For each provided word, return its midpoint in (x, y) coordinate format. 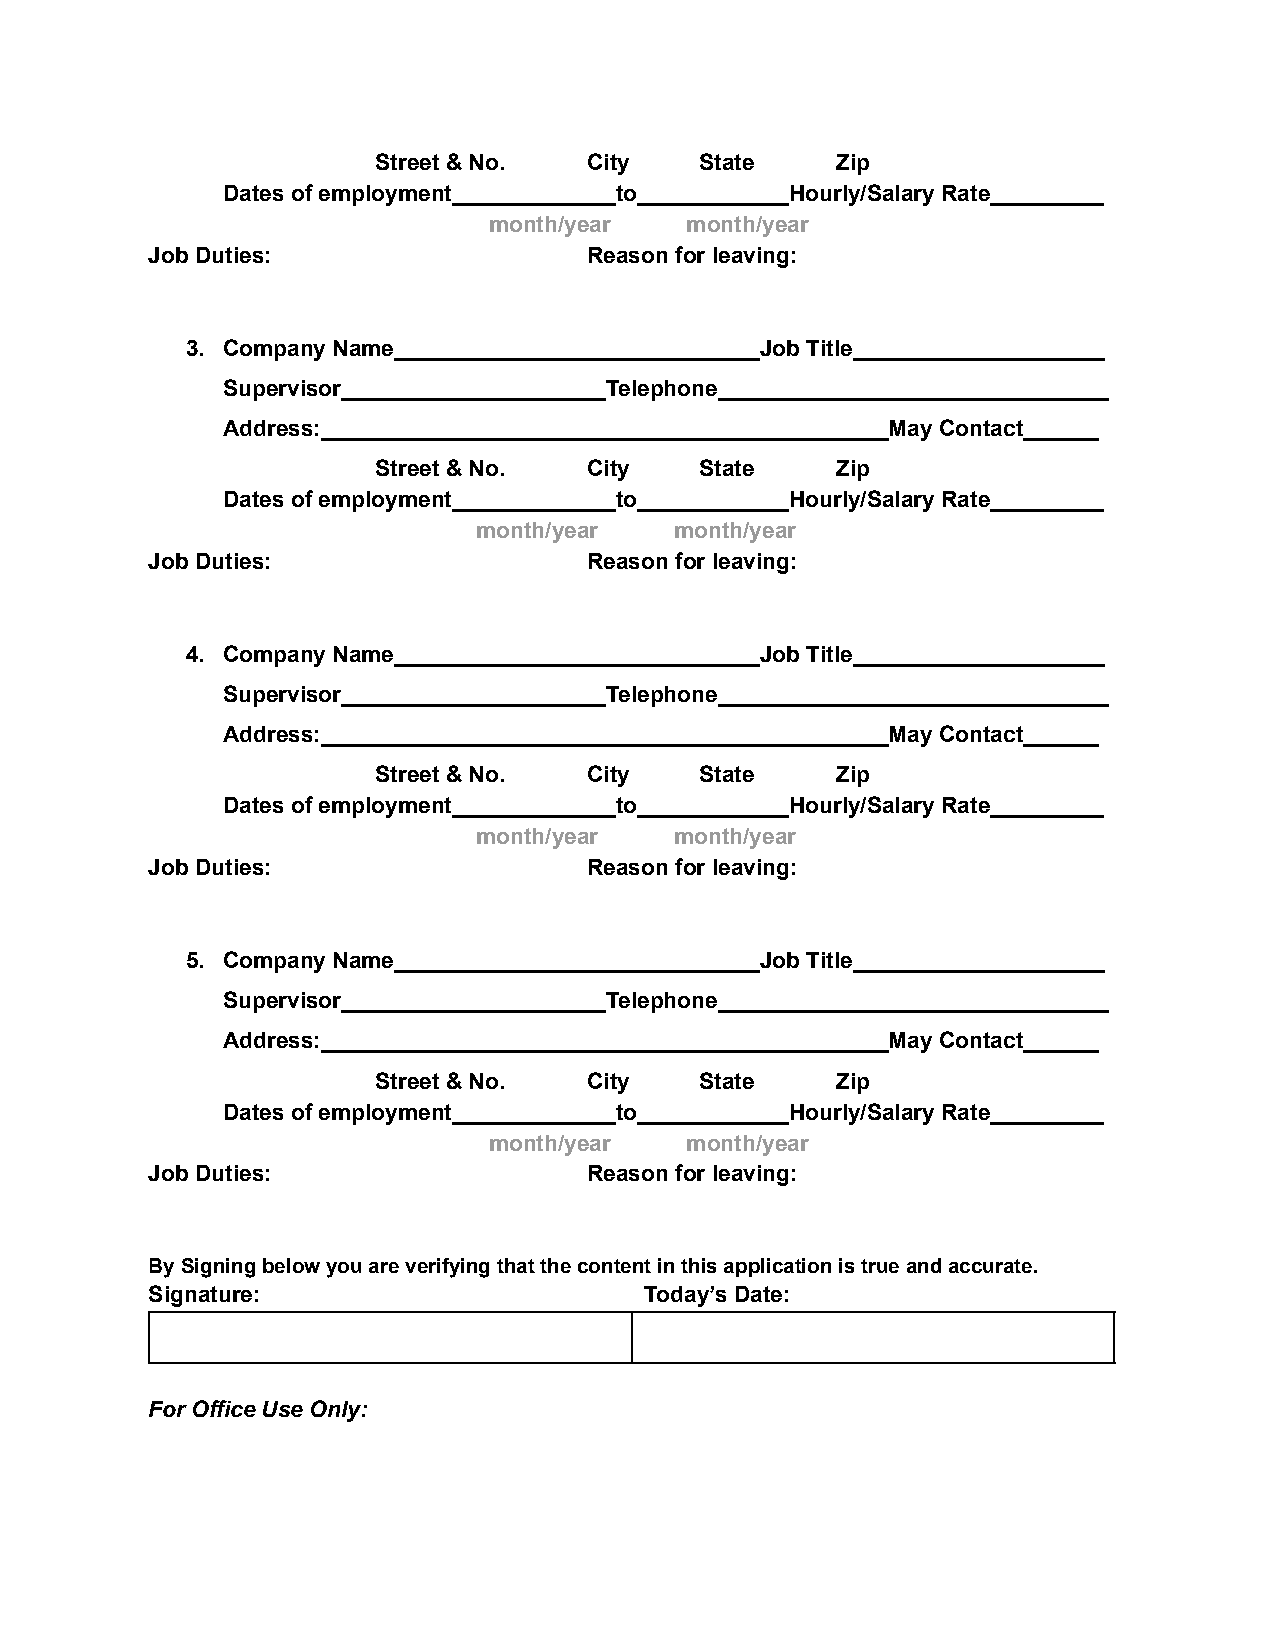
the (555, 1265)
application (777, 1267)
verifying (447, 1268)
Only (337, 1411)
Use (283, 1409)
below (291, 1265)
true (880, 1266)
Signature (200, 1296)
